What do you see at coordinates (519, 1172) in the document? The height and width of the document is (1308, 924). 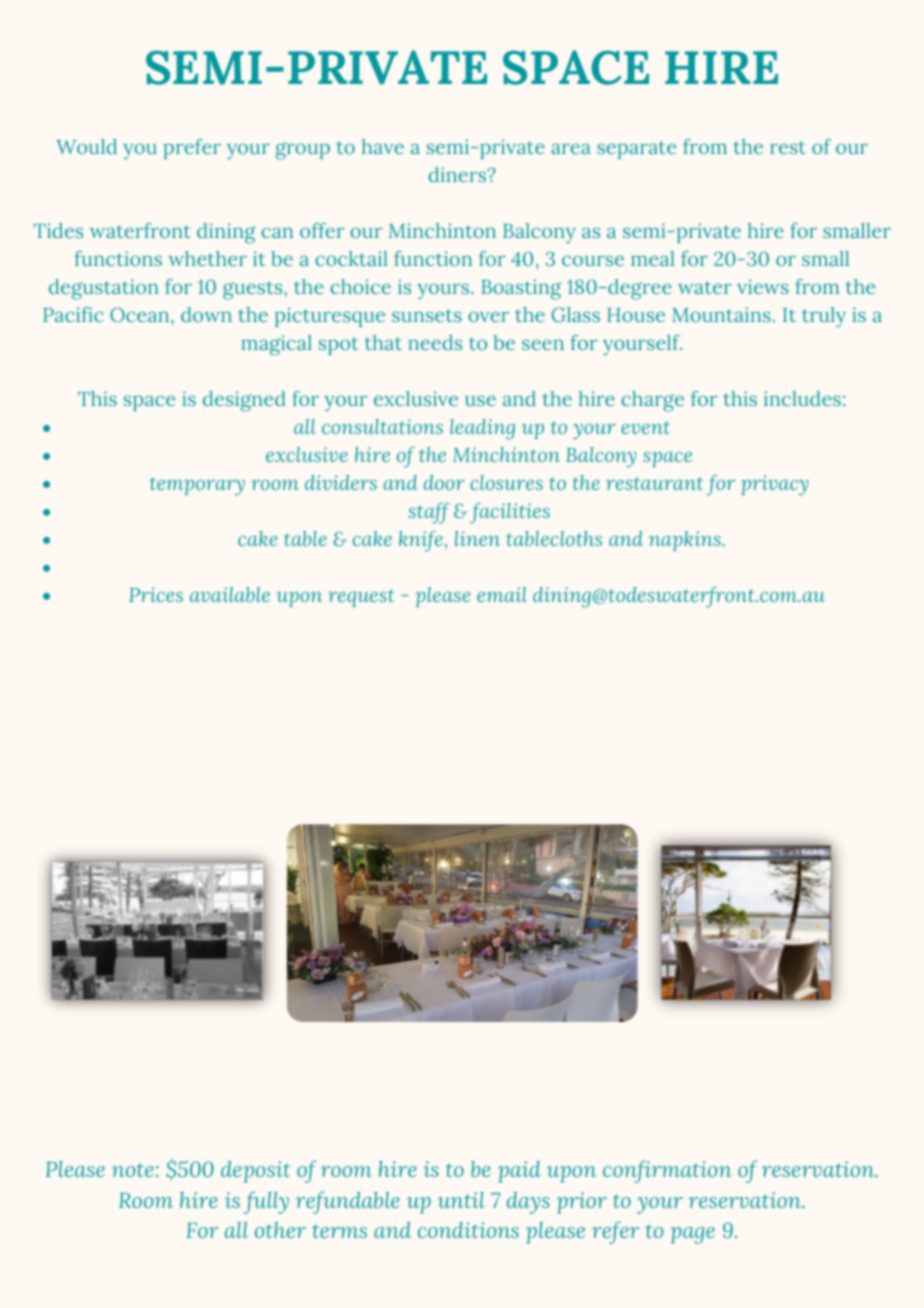 I see `paid` at bounding box center [519, 1172].
